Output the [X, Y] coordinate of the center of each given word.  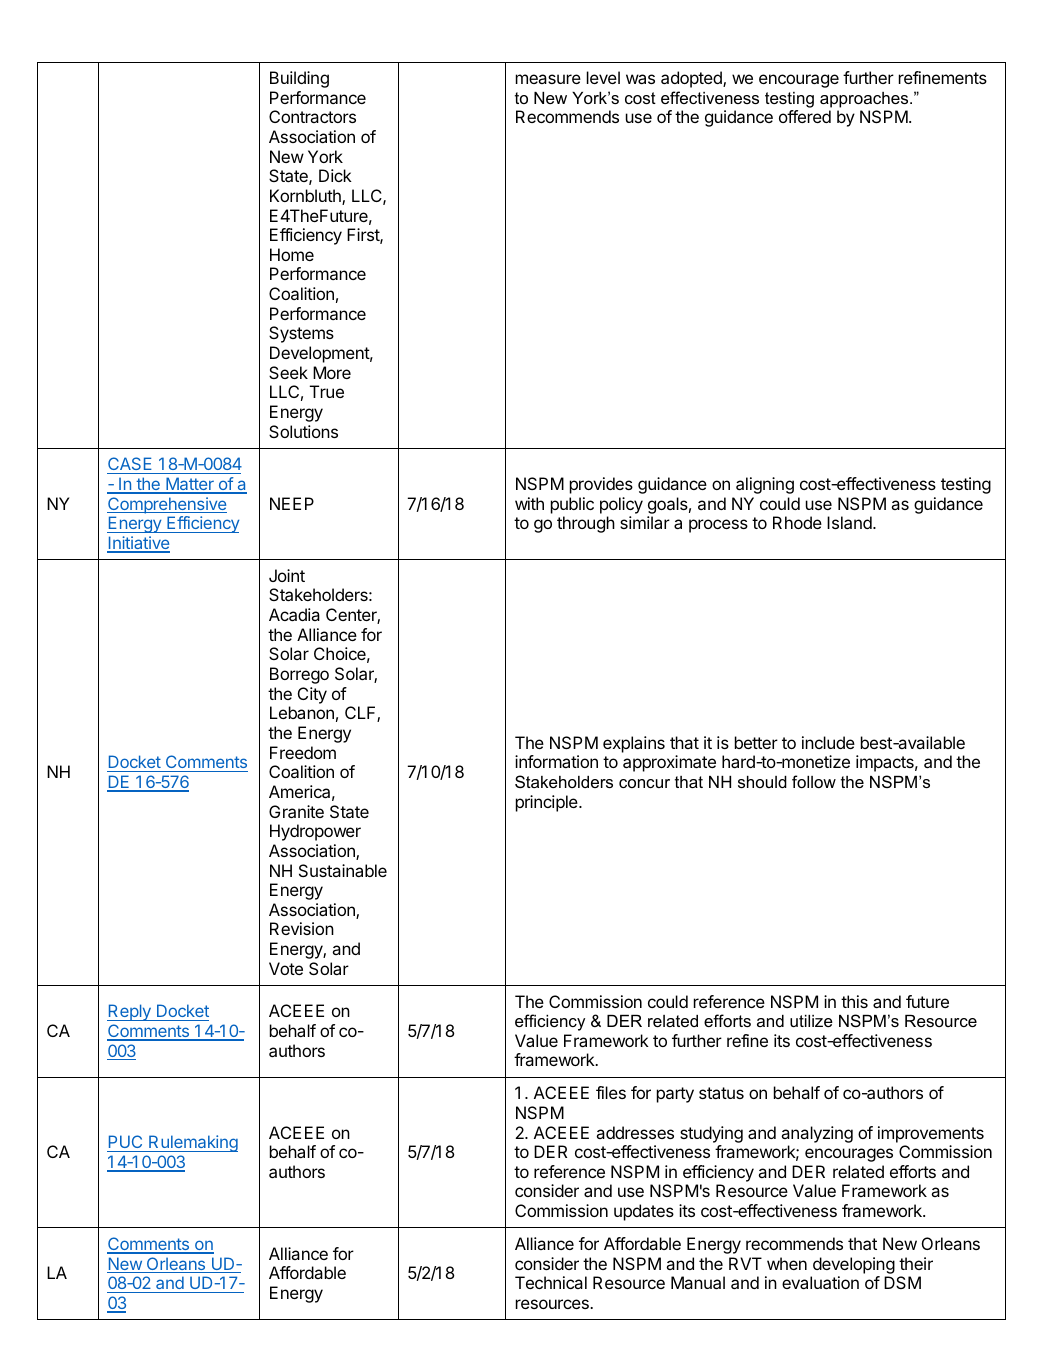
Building [299, 79]
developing [854, 1265]
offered [805, 116]
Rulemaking [192, 1143]
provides [601, 485]
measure [548, 79]
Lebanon [302, 712]
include [828, 742]
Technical [551, 1282]
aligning [765, 485]
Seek [288, 372]
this [854, 1001]
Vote [286, 968]
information [556, 761]
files [611, 1092]
